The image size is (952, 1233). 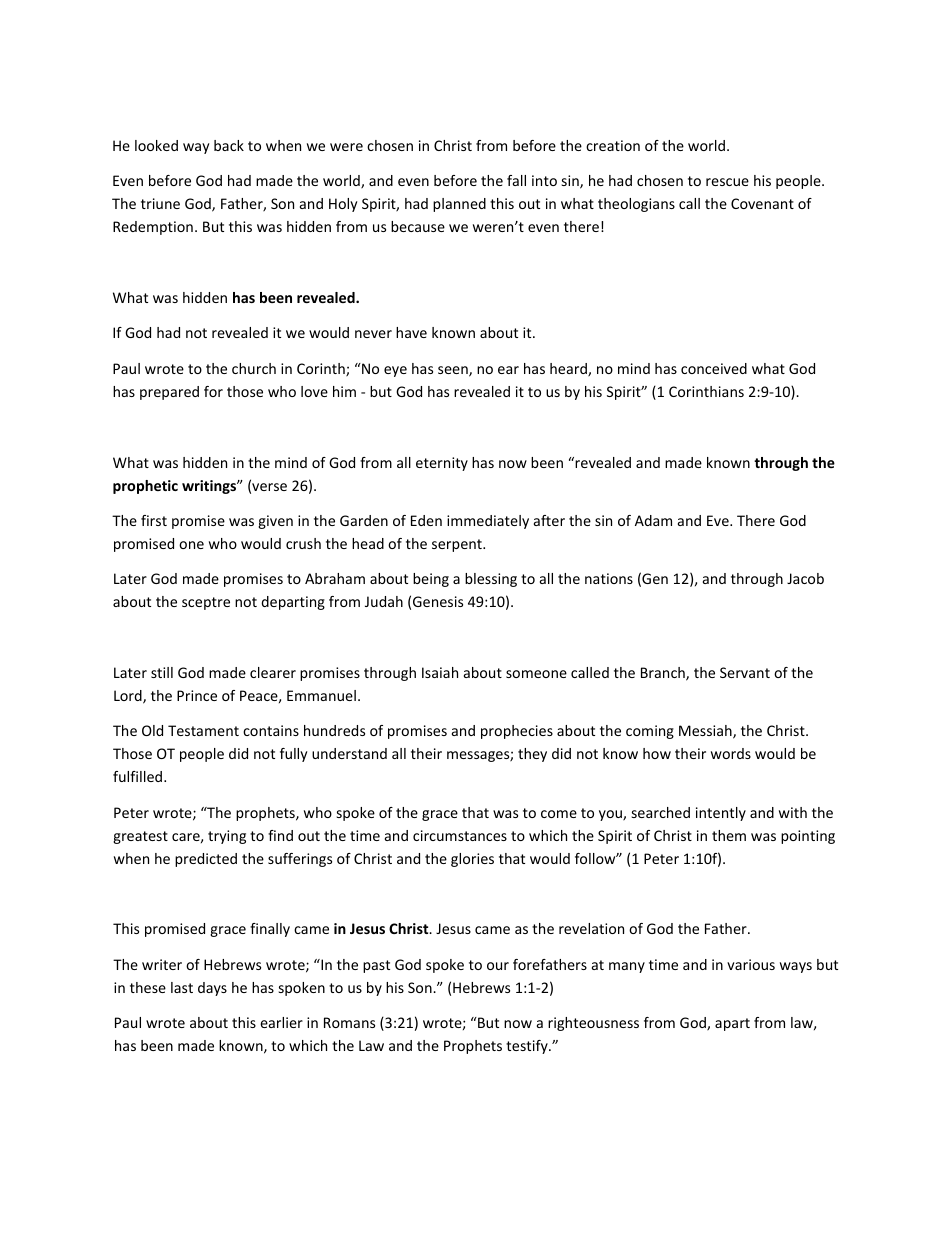 What do you see at coordinates (517, 732) in the screenshot?
I see `prophecies` at bounding box center [517, 732].
